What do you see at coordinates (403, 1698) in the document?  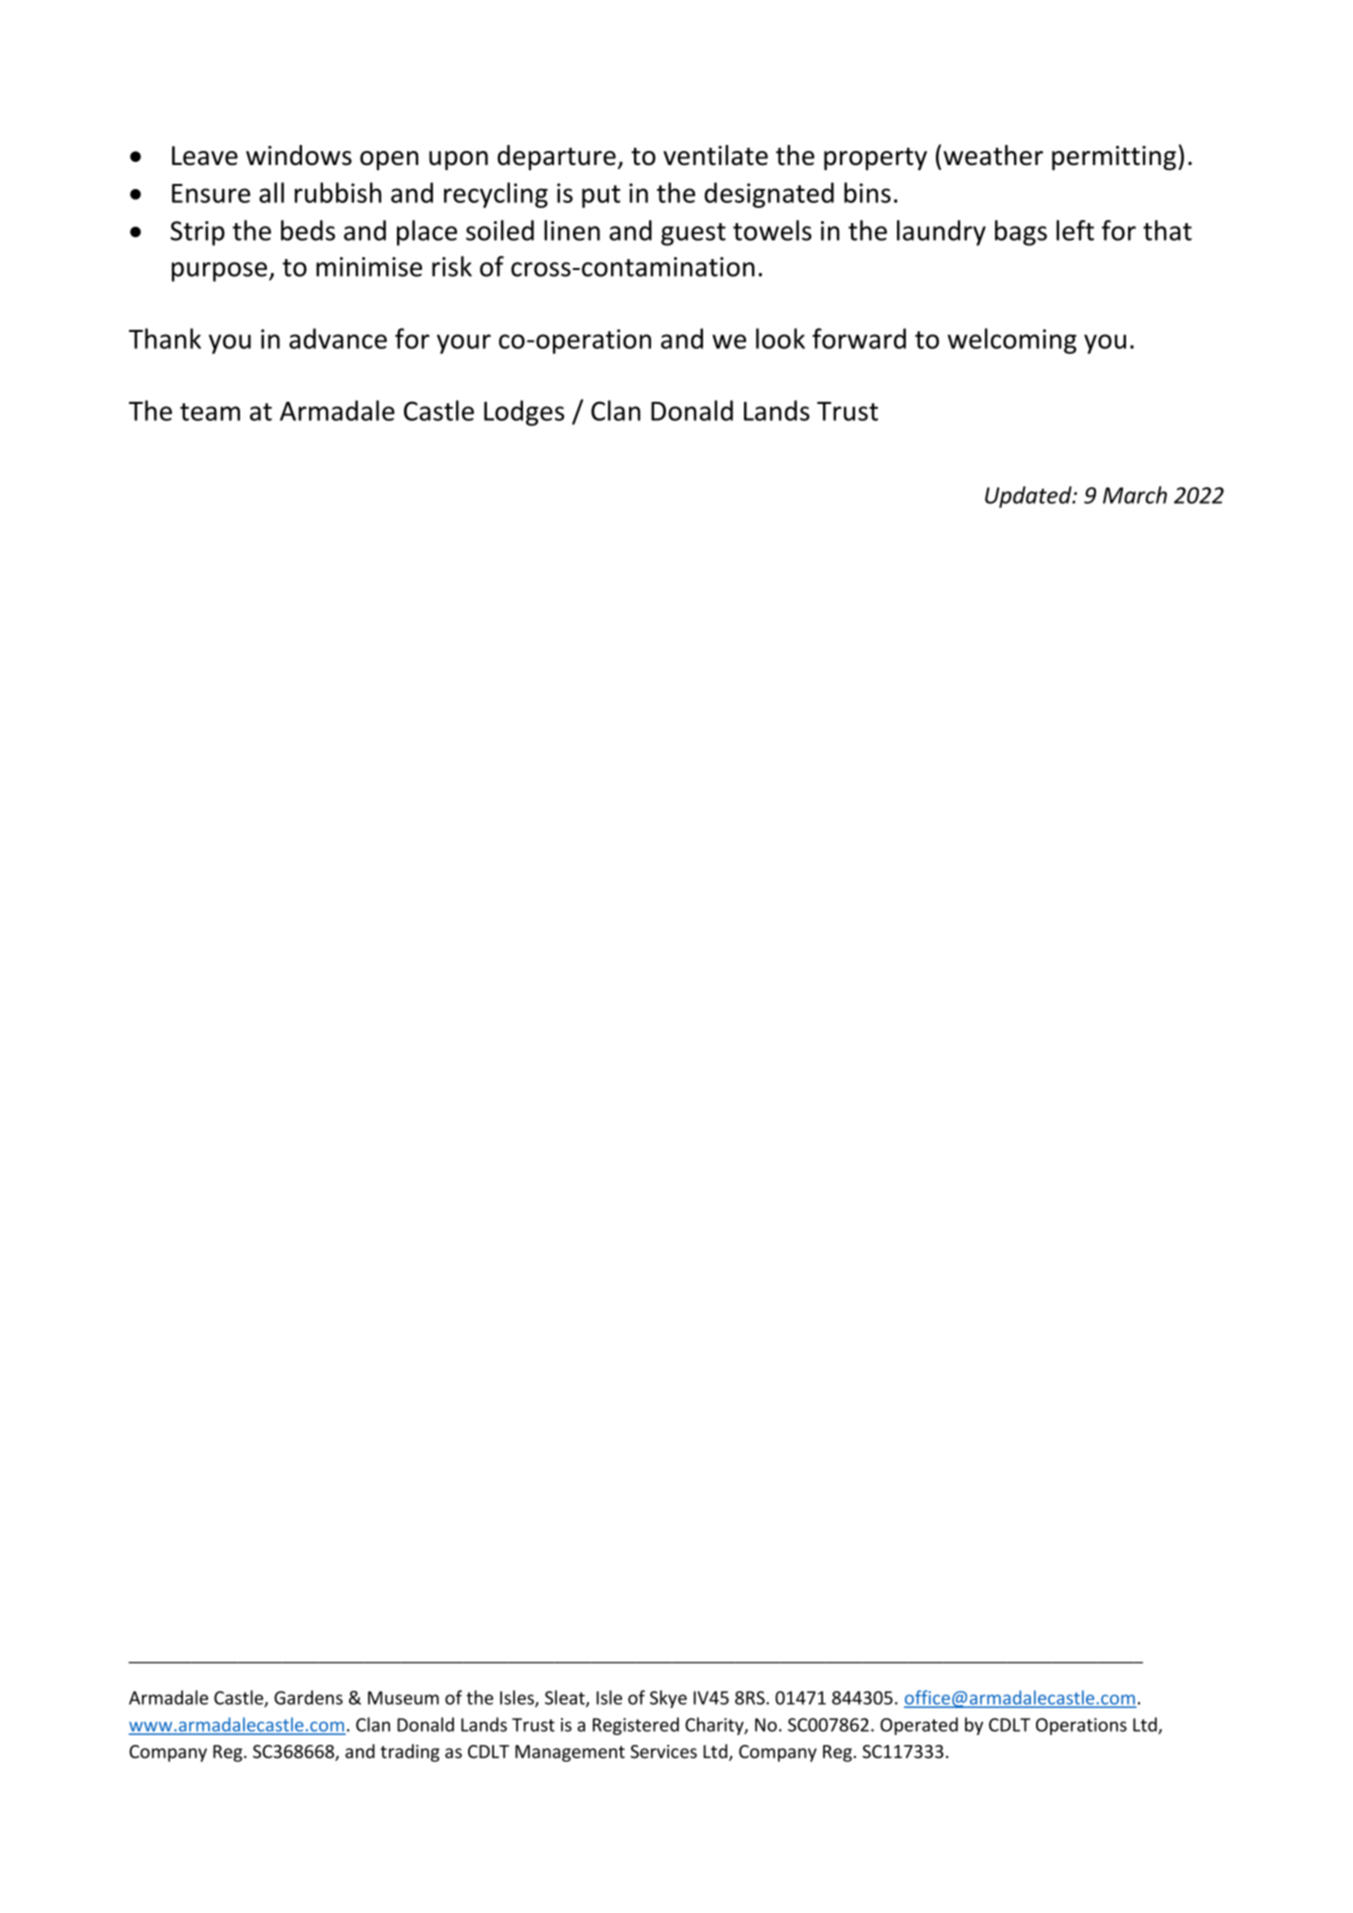 I see `Museum` at bounding box center [403, 1698].
